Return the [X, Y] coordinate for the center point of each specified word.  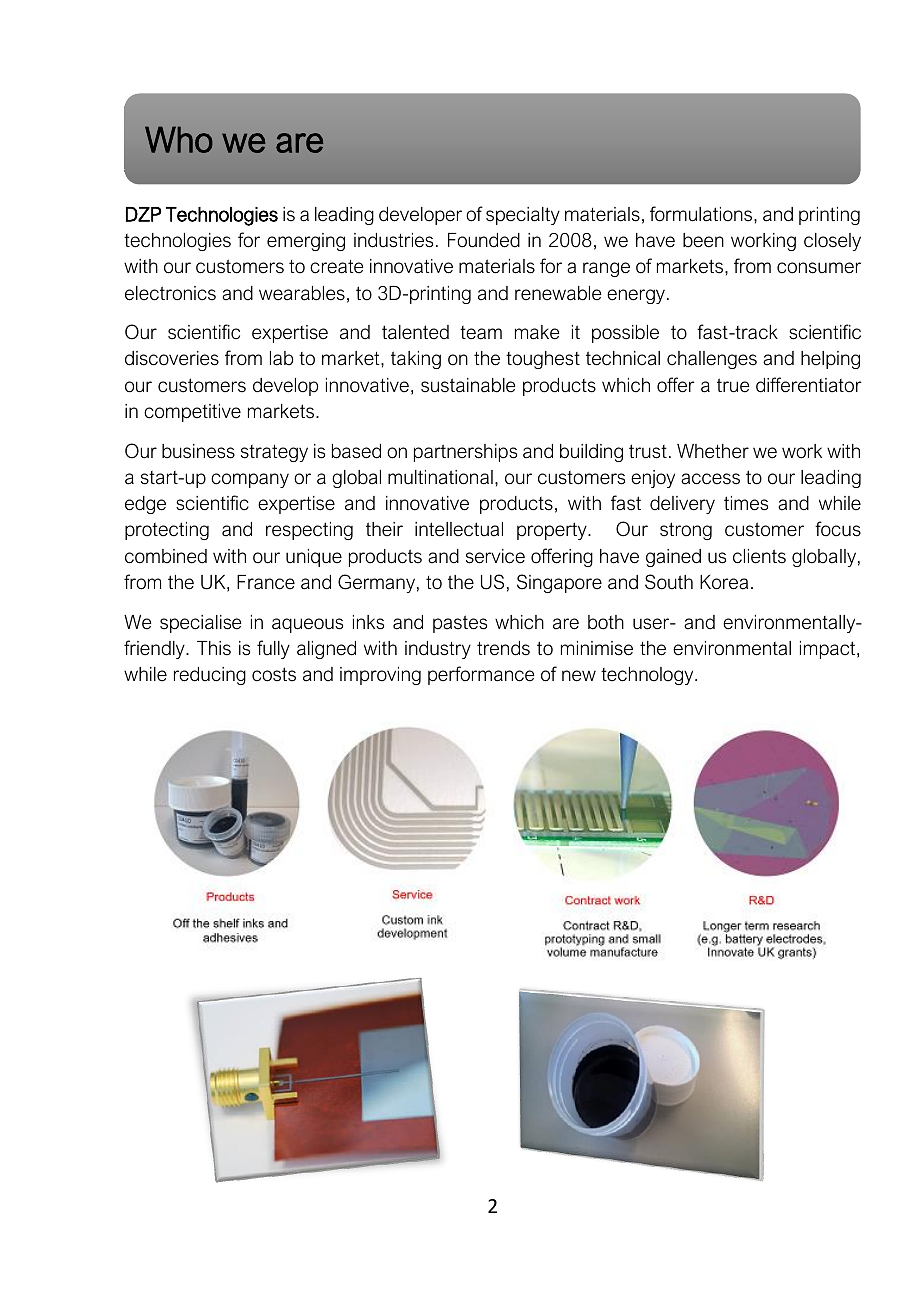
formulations [702, 214]
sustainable [468, 385]
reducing [210, 676]
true [733, 385]
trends [503, 648]
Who [179, 140]
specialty [523, 216]
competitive [192, 413]
